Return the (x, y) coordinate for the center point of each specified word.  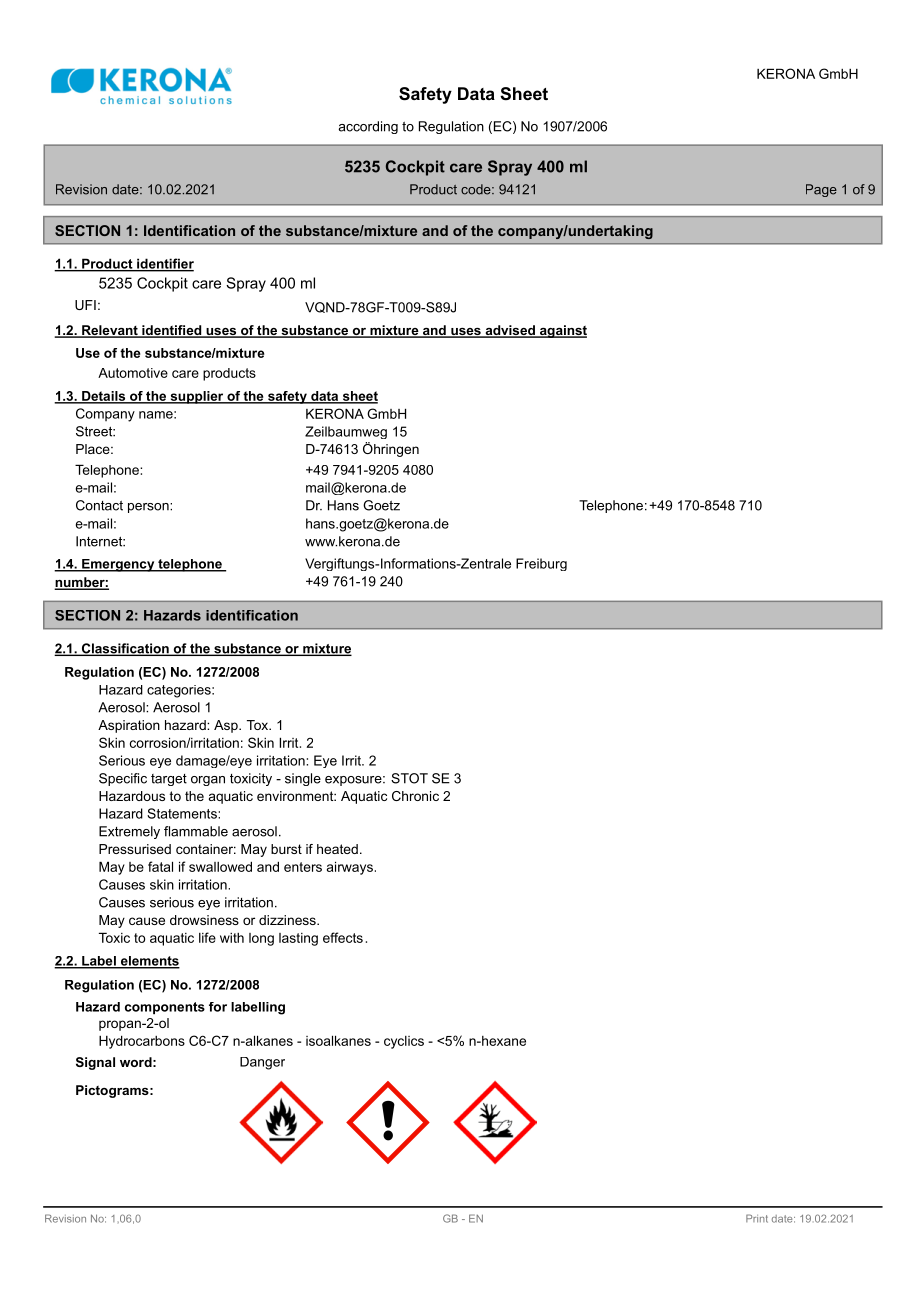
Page (821, 190)
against (562, 331)
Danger (262, 1063)
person (149, 508)
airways (350, 868)
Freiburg (541, 564)
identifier (164, 264)
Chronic (415, 796)
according (368, 127)
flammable (196, 831)
